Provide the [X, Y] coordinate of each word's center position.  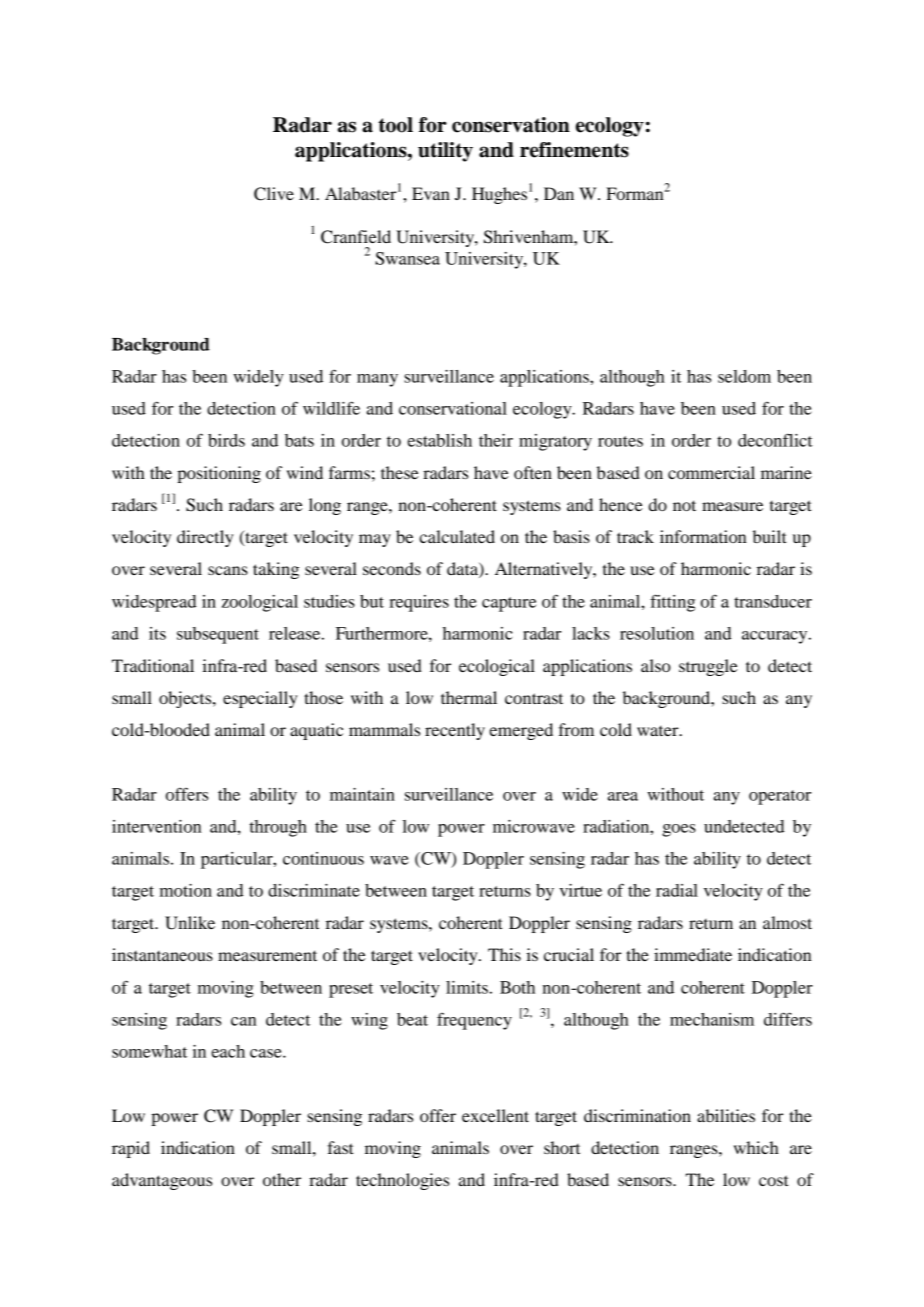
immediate [693, 954]
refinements [574, 150]
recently [455, 731]
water [659, 731]
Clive [274, 194]
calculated [457, 536]
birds [226, 440]
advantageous [162, 1181]
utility [445, 152]
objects [186, 699]
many [377, 380]
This [504, 954]
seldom [744, 376]
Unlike [190, 923]
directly [205, 538]
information [703, 536]
